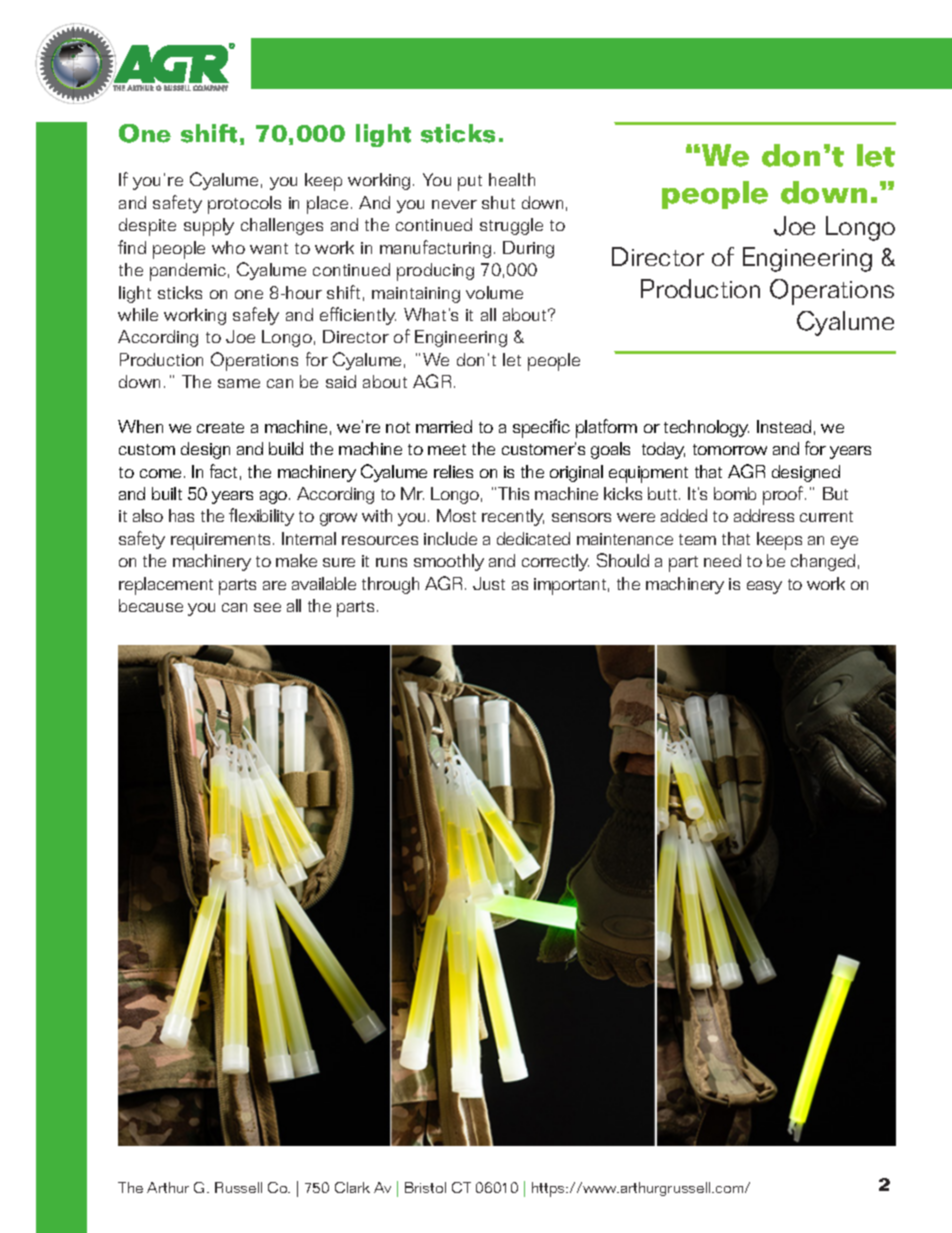  Describe the element at coordinates (528, 249) in the screenshot. I see `During` at that location.
